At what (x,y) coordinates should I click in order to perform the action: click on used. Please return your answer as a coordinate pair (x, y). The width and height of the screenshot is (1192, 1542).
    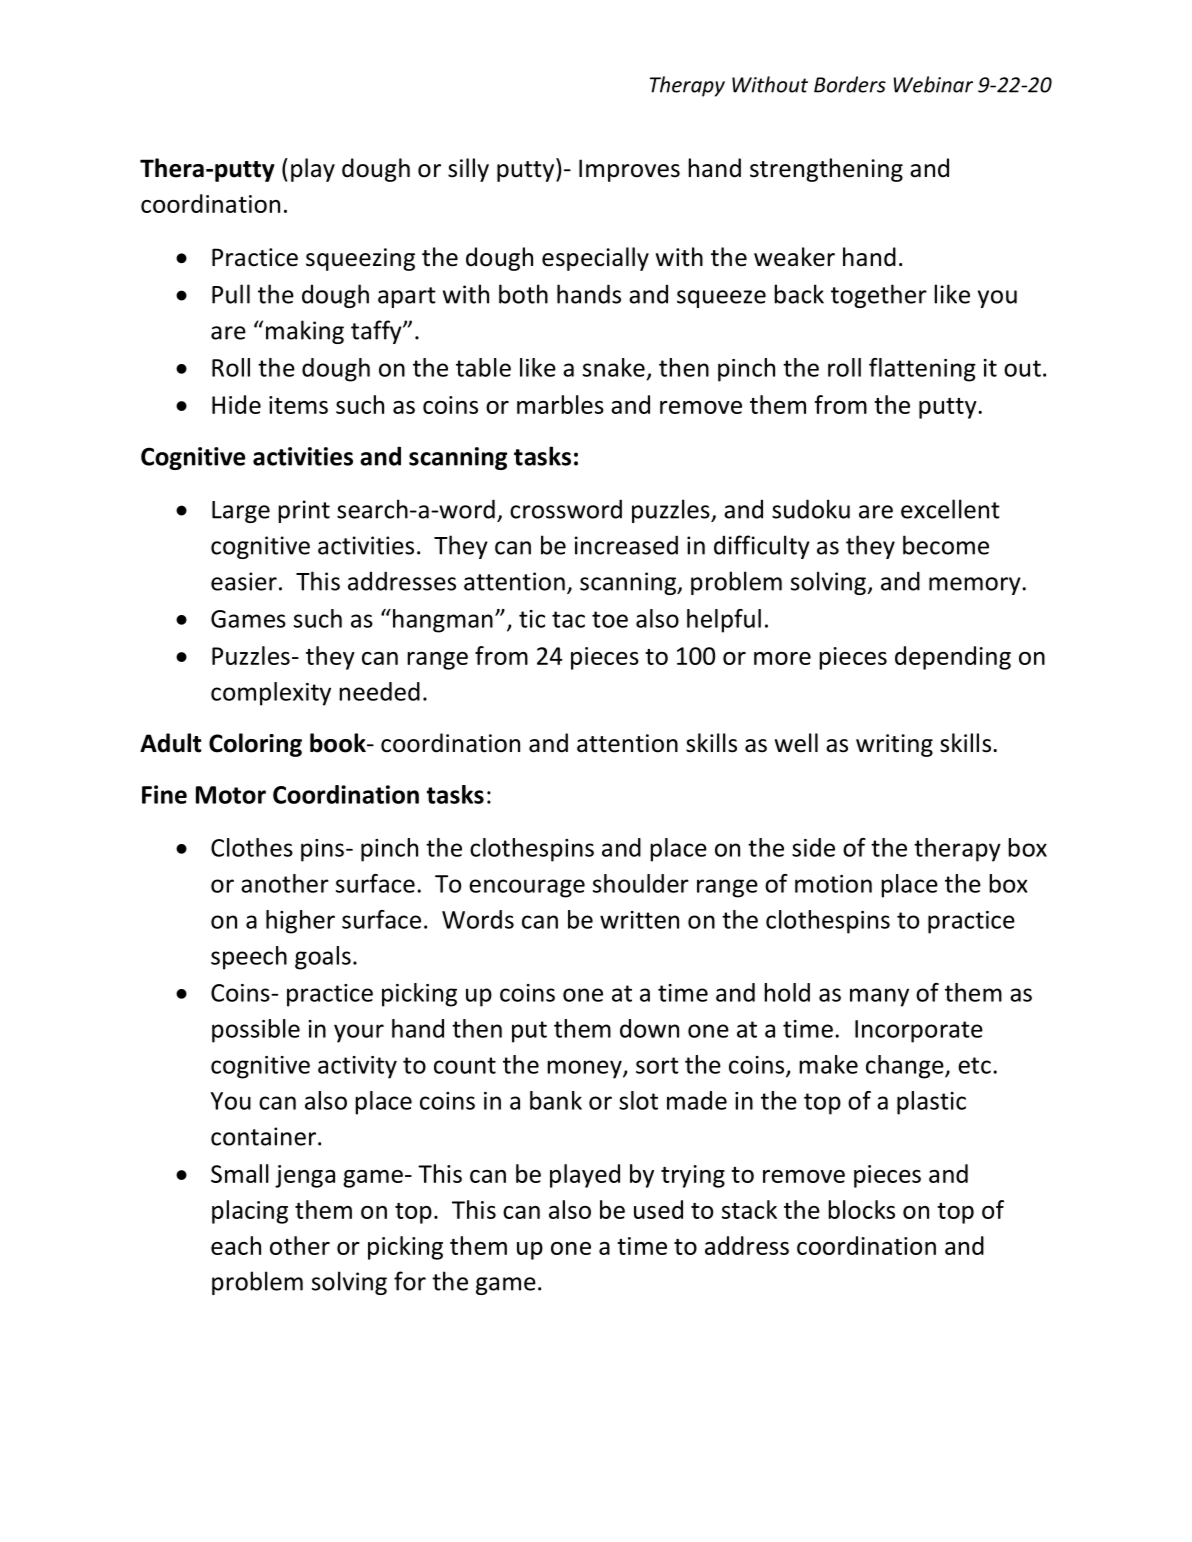
    Looking at the image, I should click on (658, 1209).
